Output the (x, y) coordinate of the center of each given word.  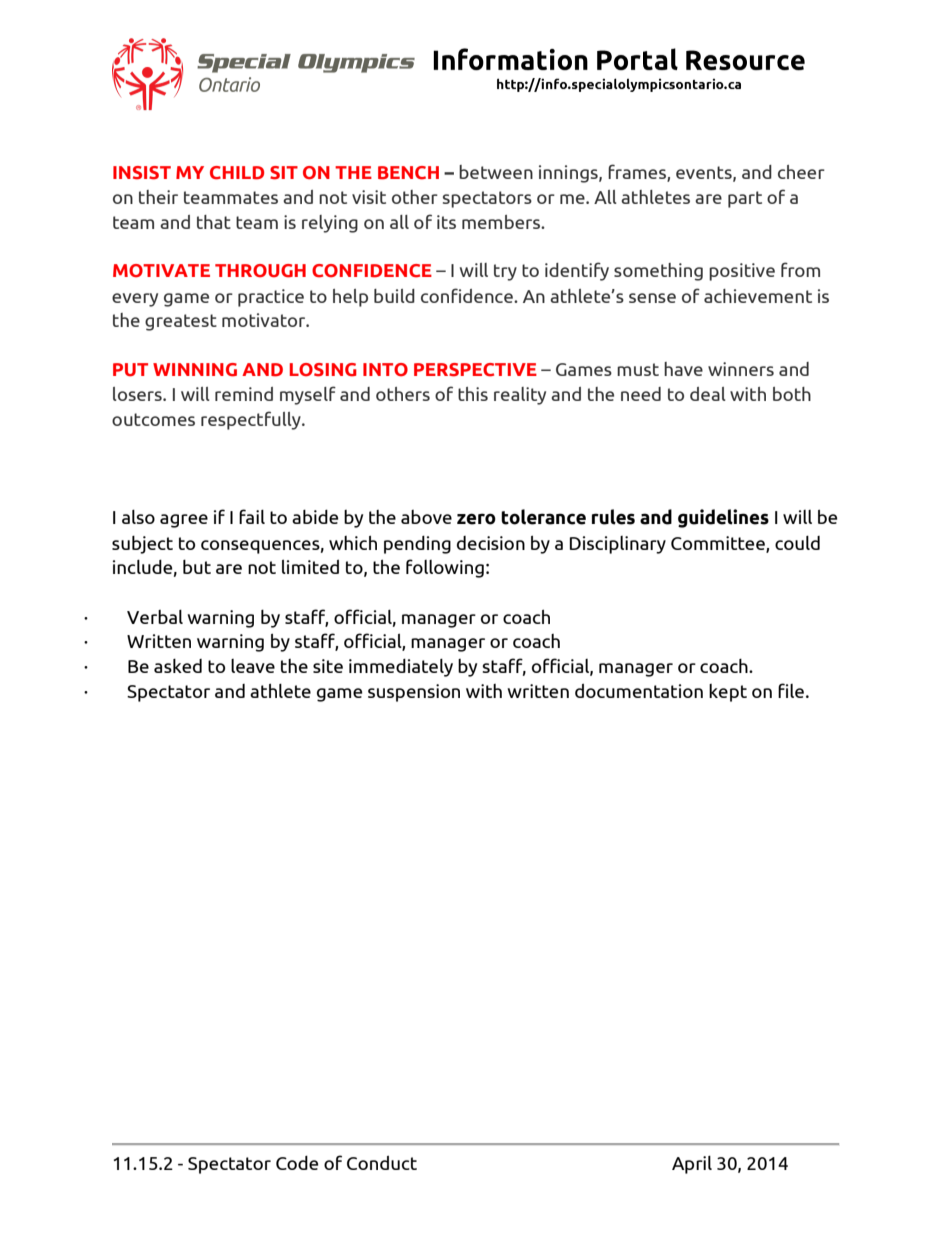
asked (178, 666)
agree (184, 521)
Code (297, 1163)
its (446, 222)
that (214, 222)
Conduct (382, 1163)
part (745, 199)
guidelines (723, 518)
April (692, 1165)
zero (476, 519)
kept (728, 693)
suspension (414, 693)
